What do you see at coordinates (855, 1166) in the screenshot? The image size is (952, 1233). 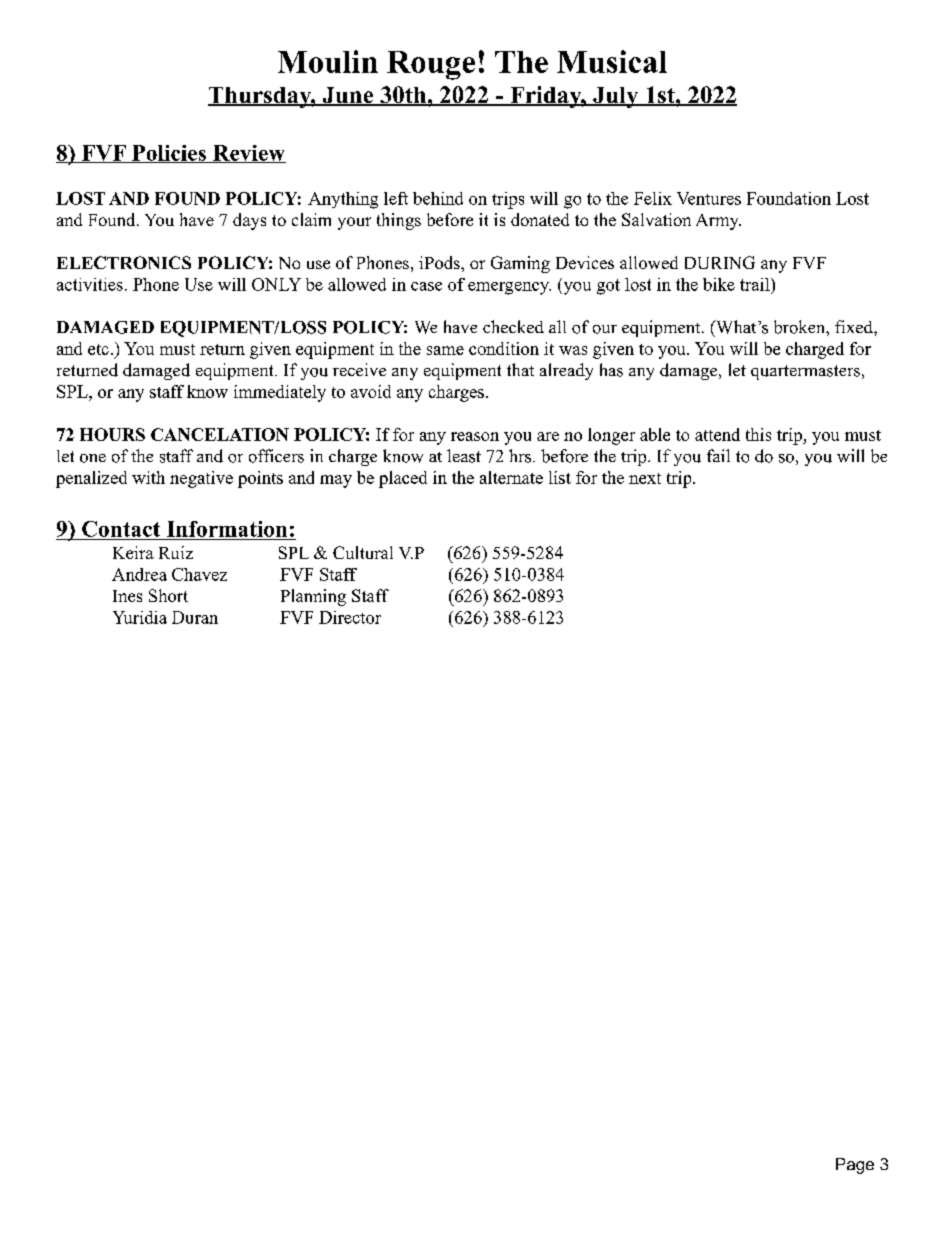 I see `Page` at bounding box center [855, 1166].
